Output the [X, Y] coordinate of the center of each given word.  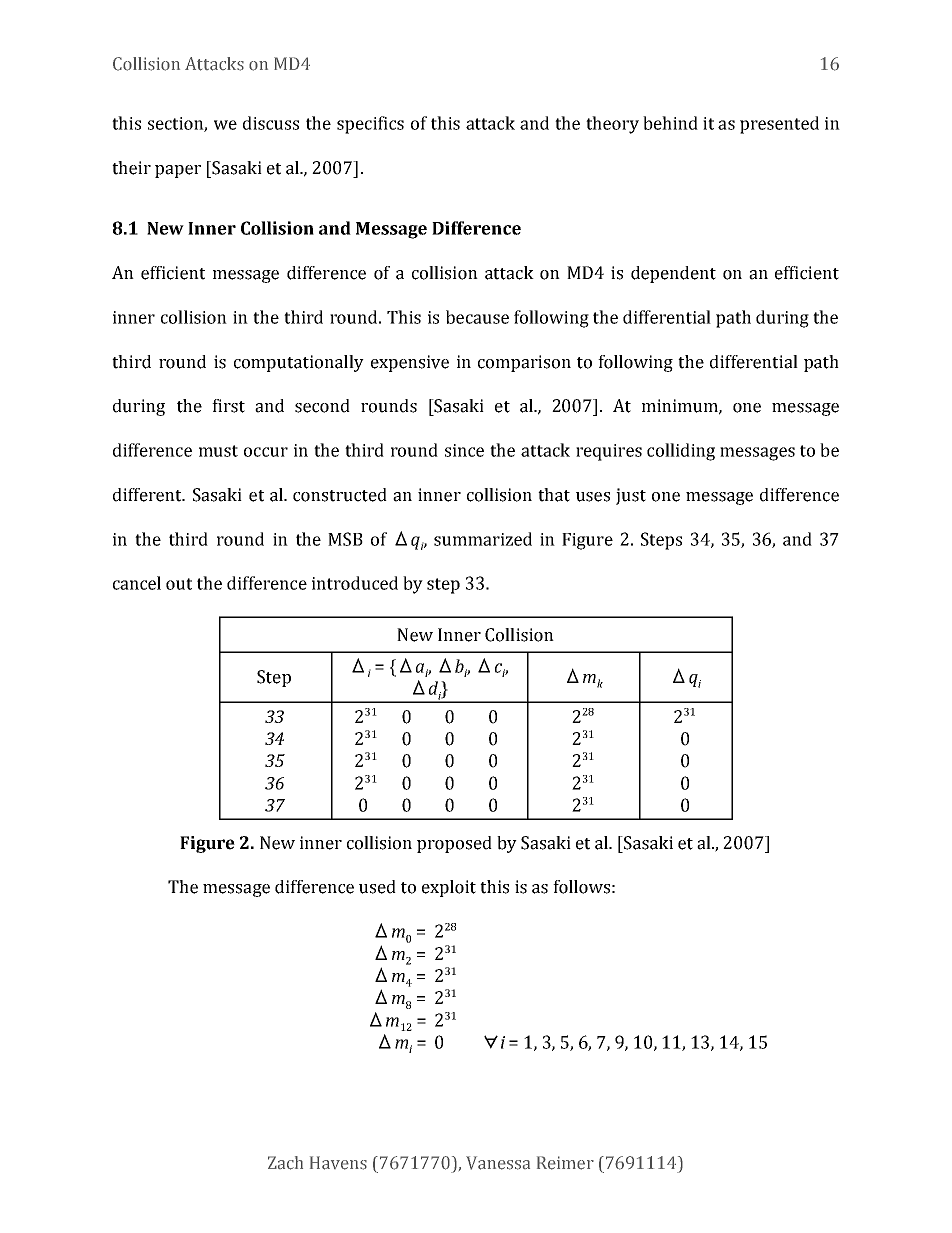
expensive [410, 363]
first [228, 406]
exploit [449, 888]
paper [178, 171]
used [377, 887]
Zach [285, 1163]
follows [581, 887]
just [631, 496]
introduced [355, 583]
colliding [681, 452]
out [179, 584]
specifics [370, 125]
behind [670, 123]
